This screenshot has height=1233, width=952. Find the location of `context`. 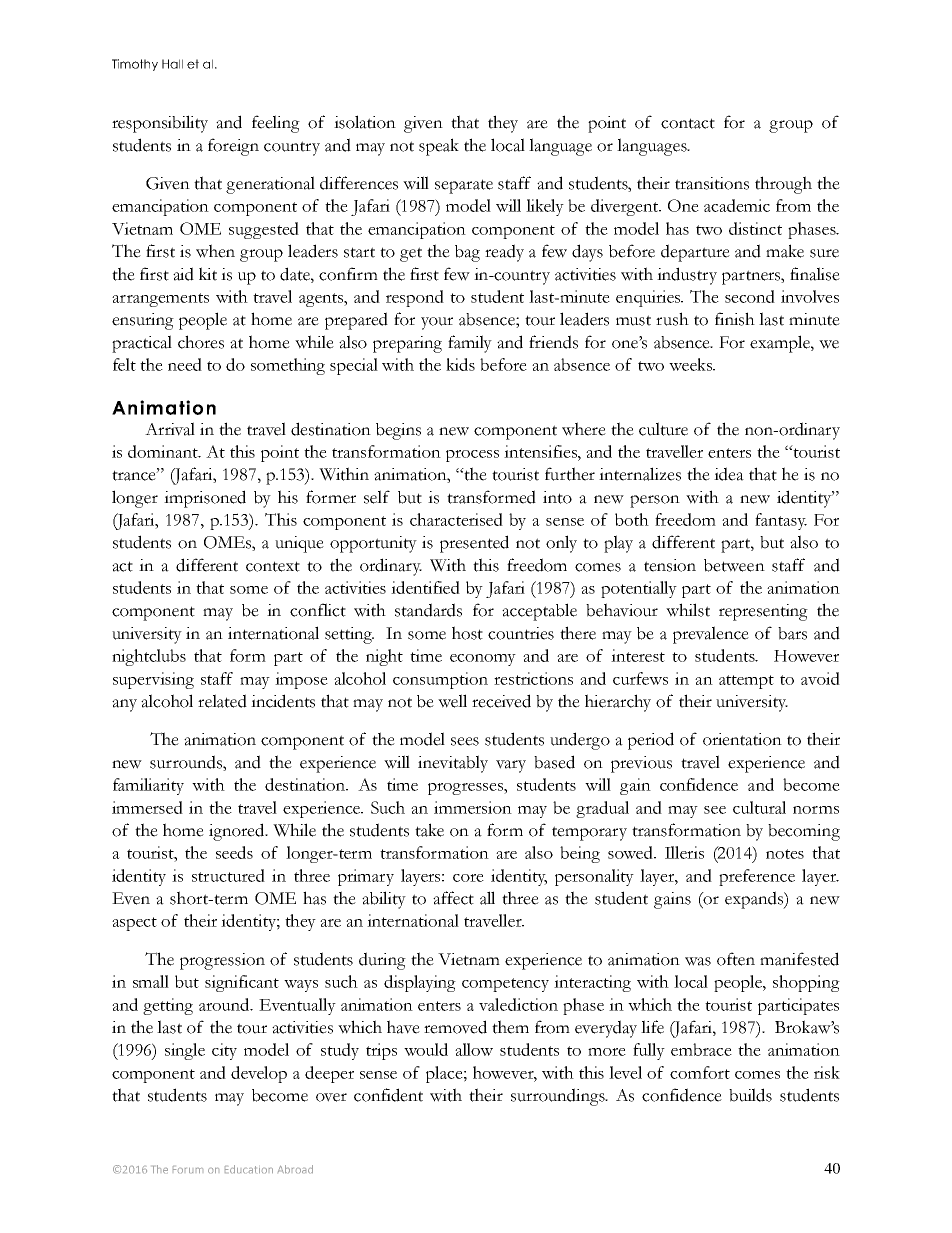

context is located at coordinates (273, 566).
